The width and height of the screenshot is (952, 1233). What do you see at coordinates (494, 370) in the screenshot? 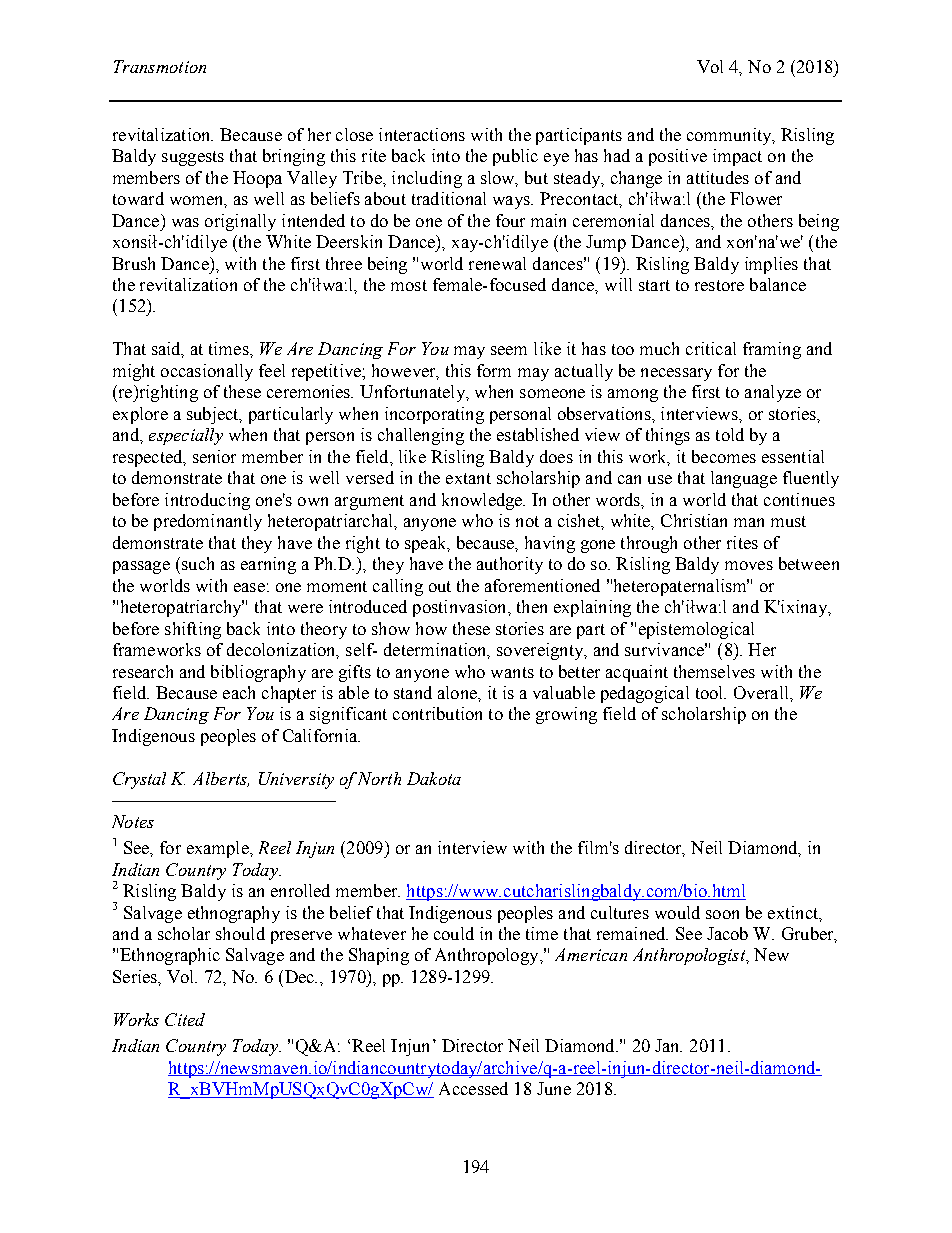
I see `form` at bounding box center [494, 370].
